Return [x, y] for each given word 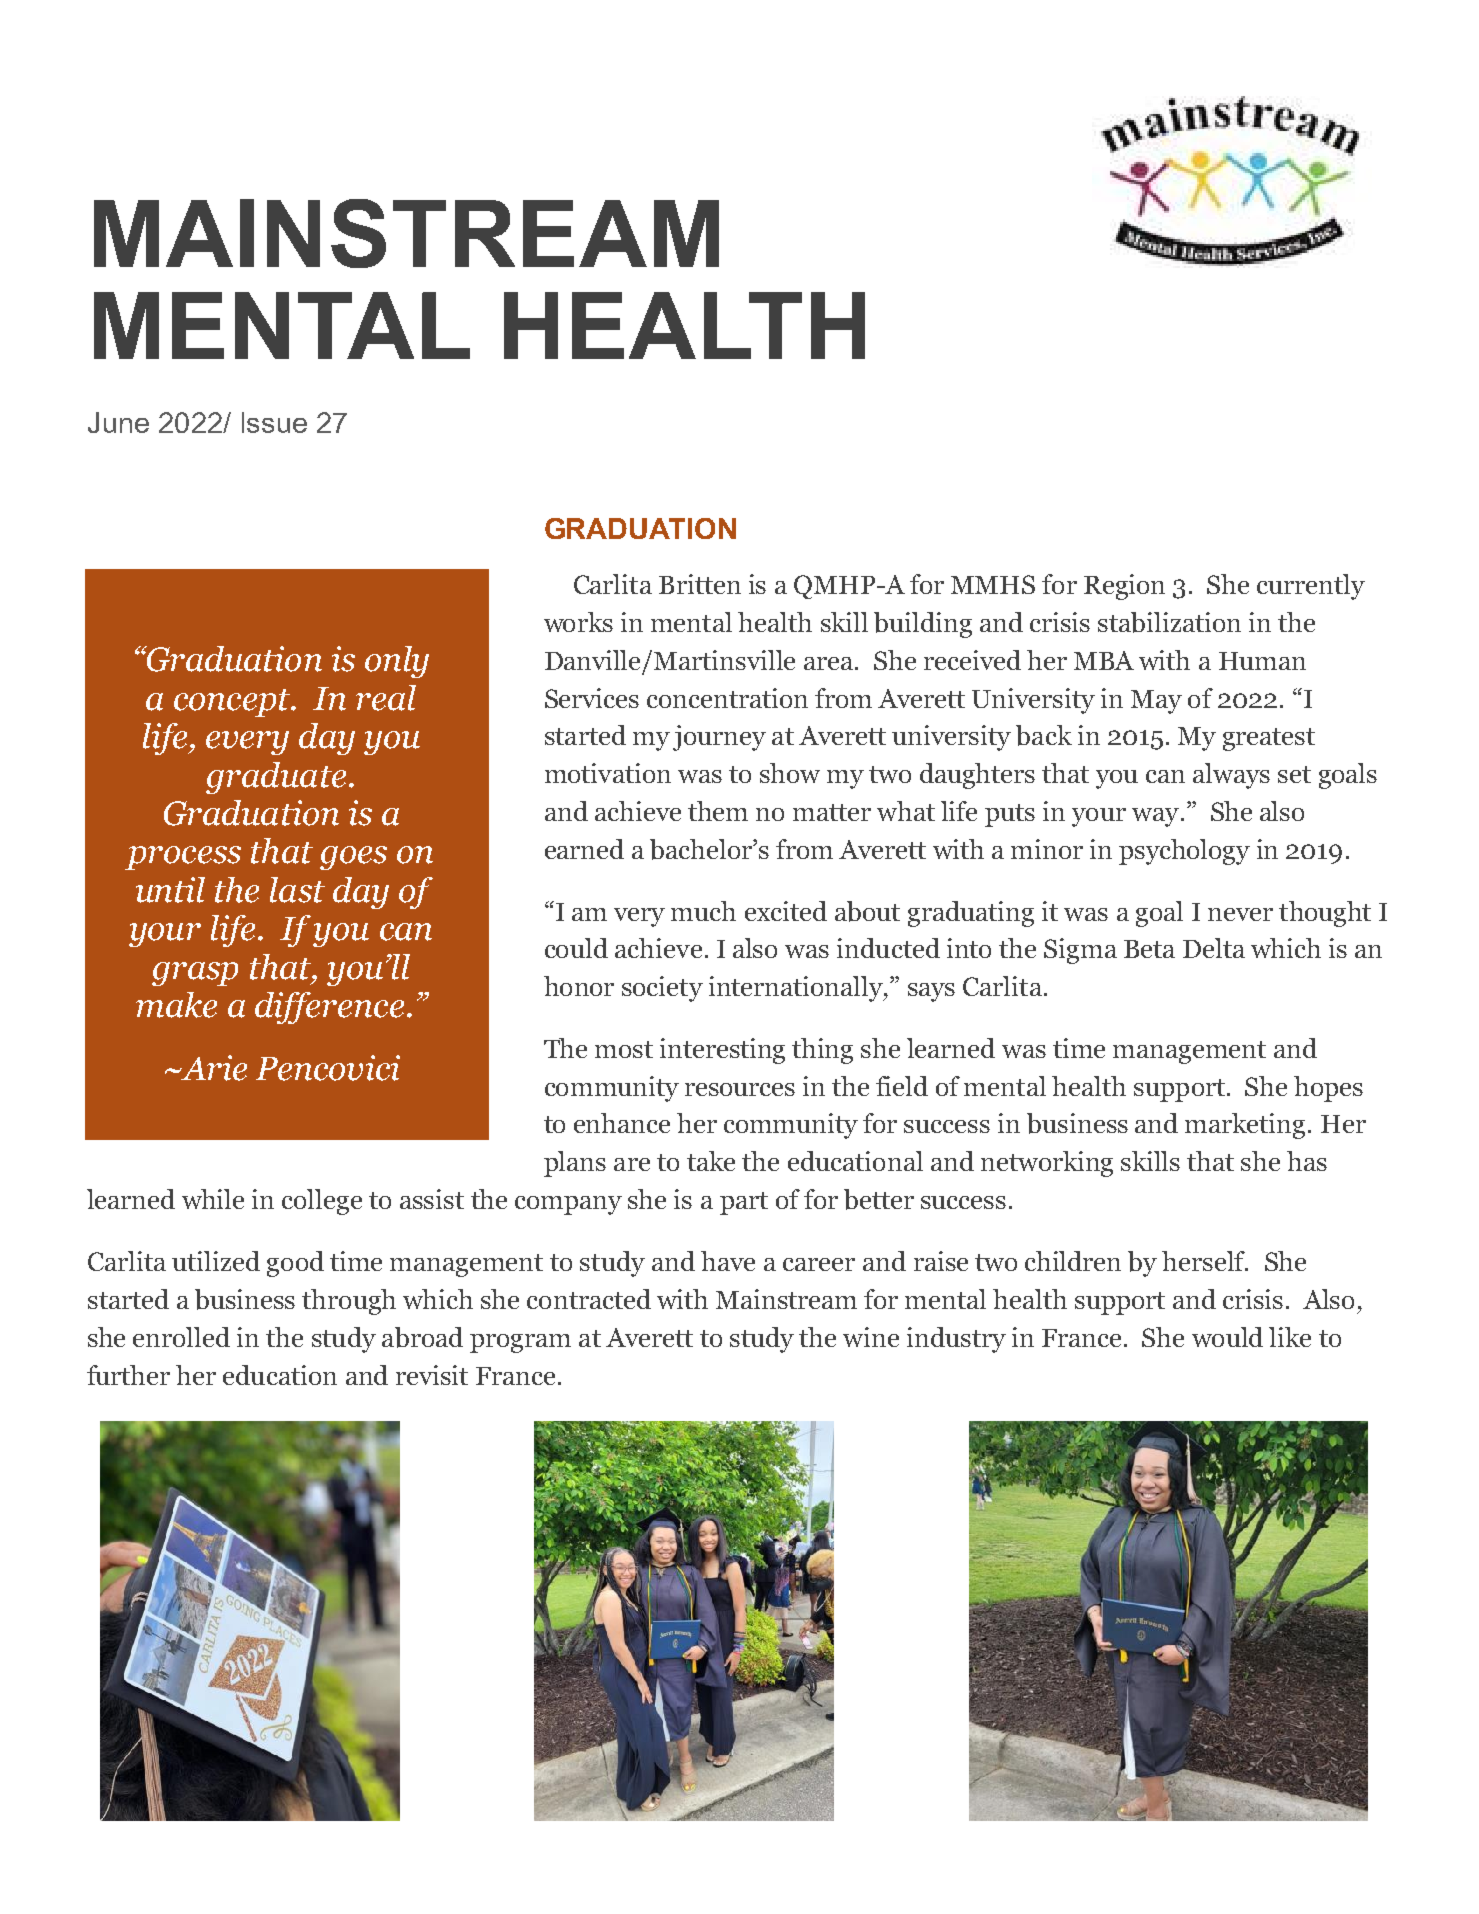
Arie [213, 1068]
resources [740, 1089]
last [297, 890]
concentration [727, 698]
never [1240, 914]
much [703, 911]
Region [1124, 587]
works [578, 622]
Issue [274, 422]
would [1227, 1337]
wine [871, 1337]
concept [233, 703]
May [1156, 702]
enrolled [181, 1337]
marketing [1245, 1126]
